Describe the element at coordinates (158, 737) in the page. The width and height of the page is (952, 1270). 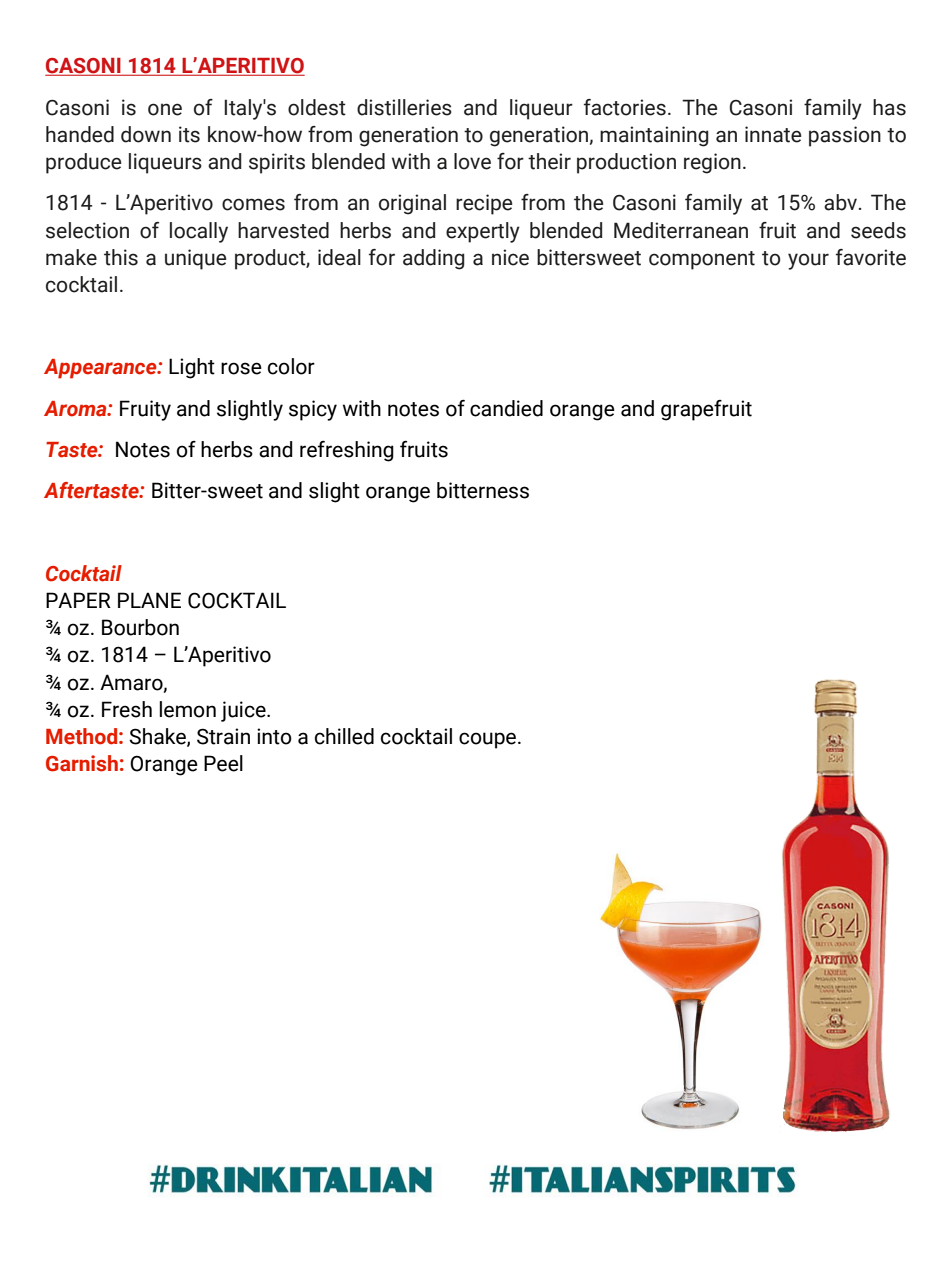
I see `Shake` at that location.
